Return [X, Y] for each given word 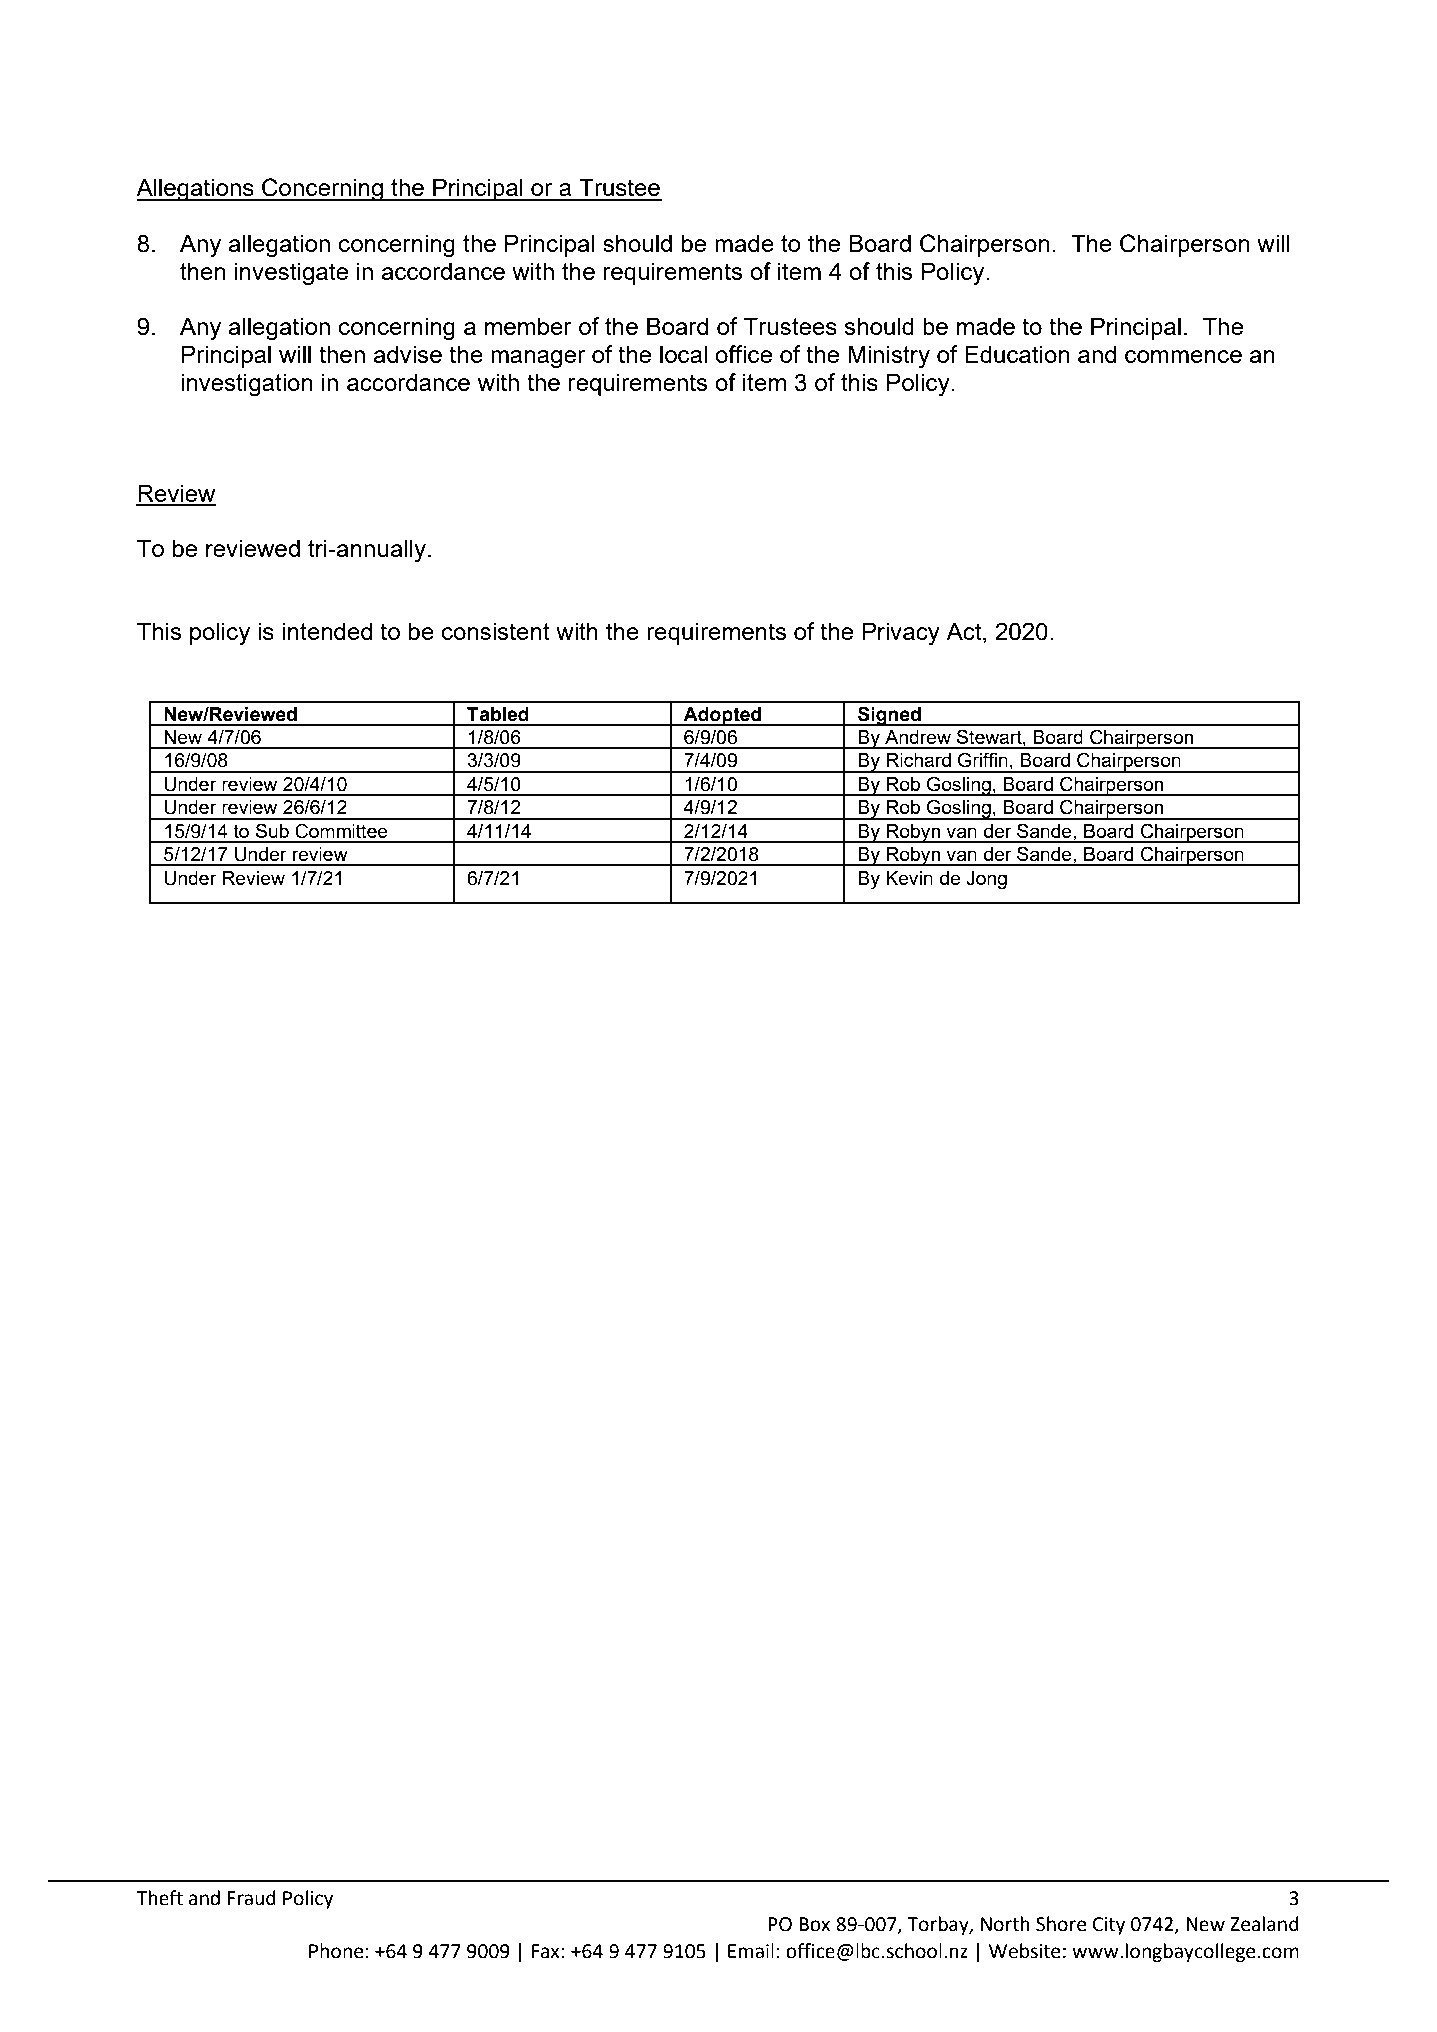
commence [1183, 356]
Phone [336, 1951]
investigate [291, 274]
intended [327, 631]
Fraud [251, 1898]
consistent [496, 631]
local [683, 354]
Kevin [909, 878]
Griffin [983, 760]
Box [814, 1924]
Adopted [722, 716]
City [1109, 1926]
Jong [986, 880]
